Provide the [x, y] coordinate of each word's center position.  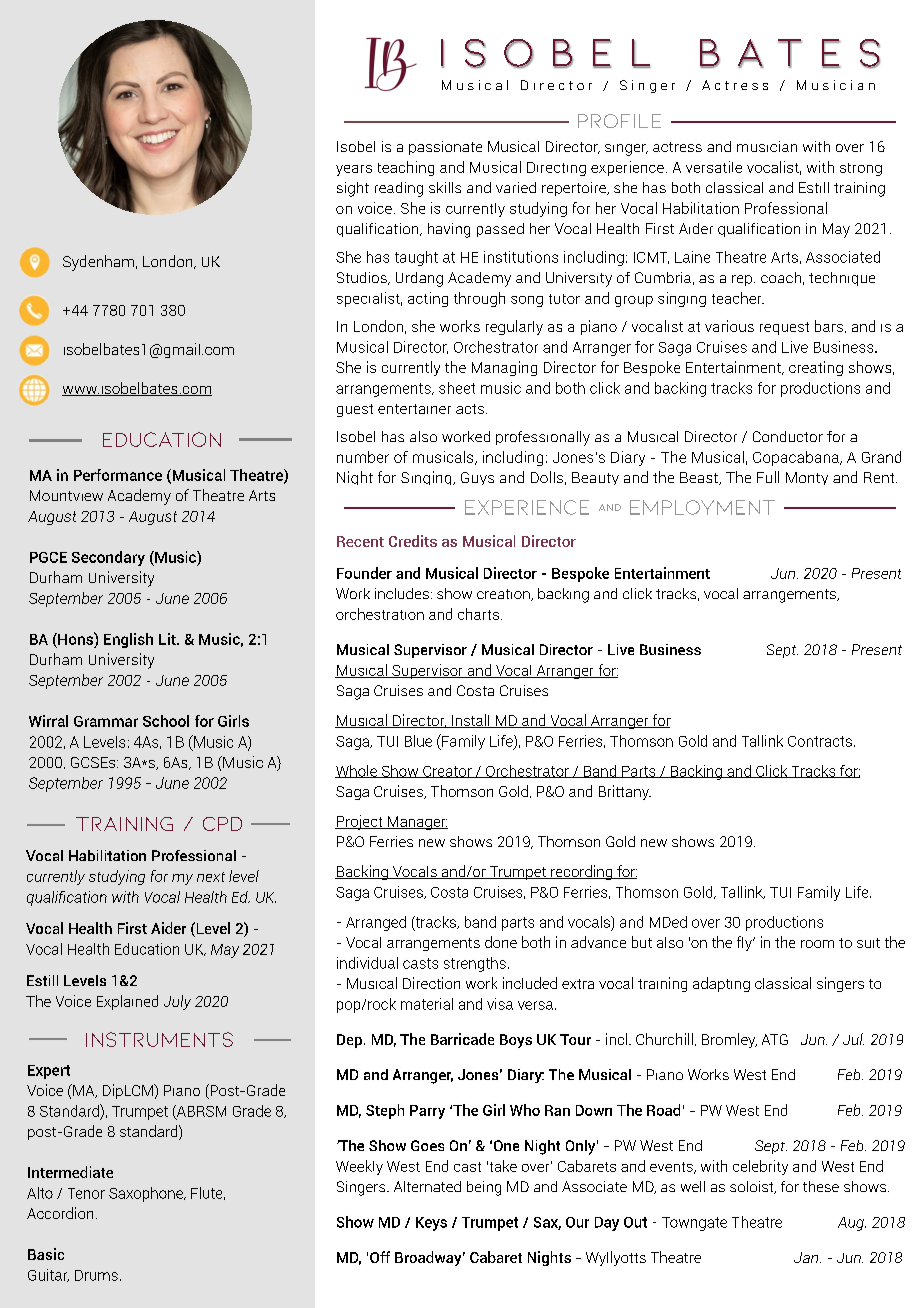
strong [861, 169]
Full [768, 477]
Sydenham [98, 263]
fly [745, 943]
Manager [416, 823]
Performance [118, 475]
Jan [807, 1257]
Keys [431, 1224]
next [211, 877]
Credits [413, 541]
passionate [445, 148]
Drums [96, 1275]
